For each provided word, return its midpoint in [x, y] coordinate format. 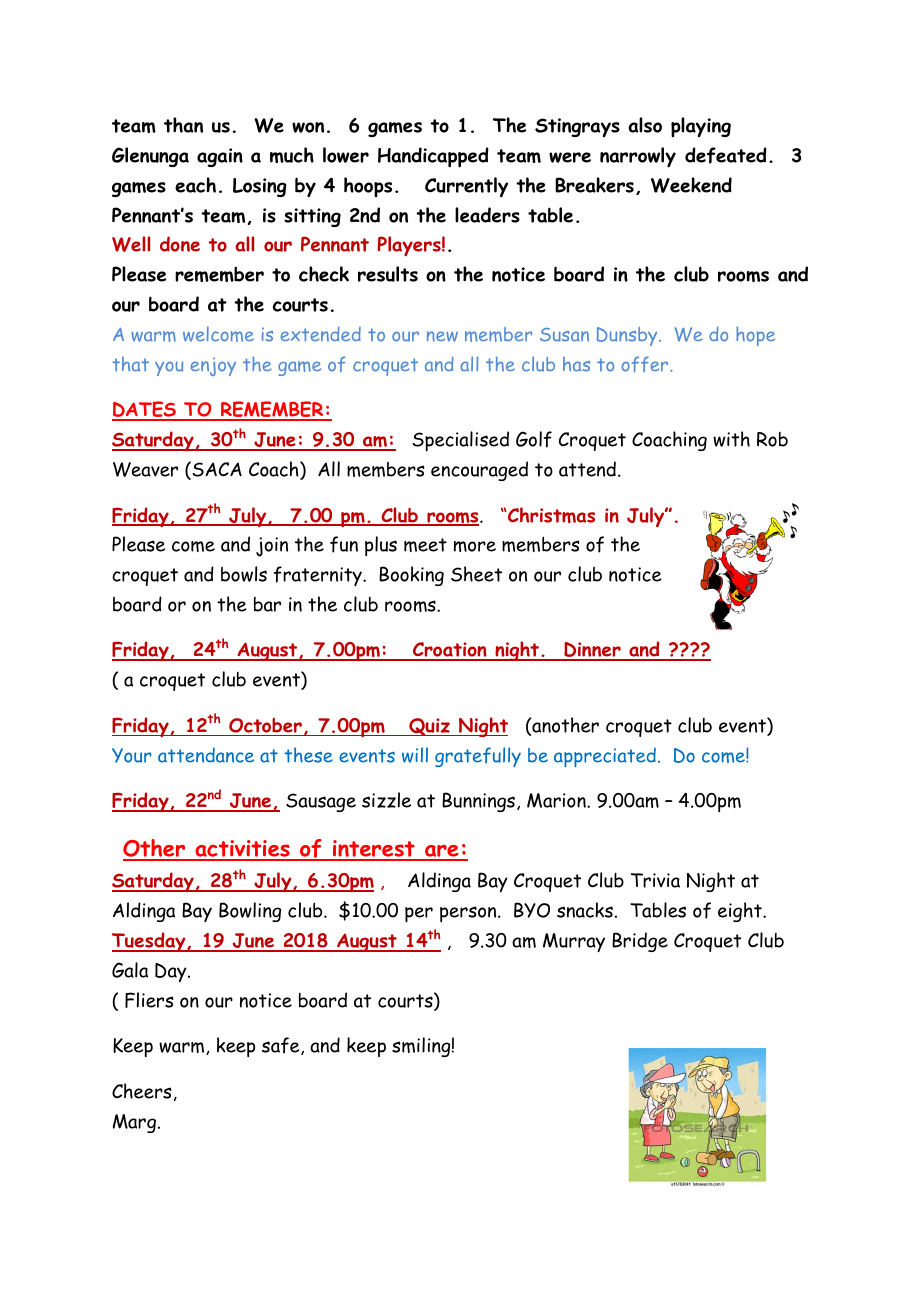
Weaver [145, 469]
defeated [726, 155]
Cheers [142, 1091]
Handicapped [433, 157]
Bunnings [478, 802]
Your [132, 755]
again [220, 157]
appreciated [605, 757]
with [731, 439]
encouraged [479, 471]
